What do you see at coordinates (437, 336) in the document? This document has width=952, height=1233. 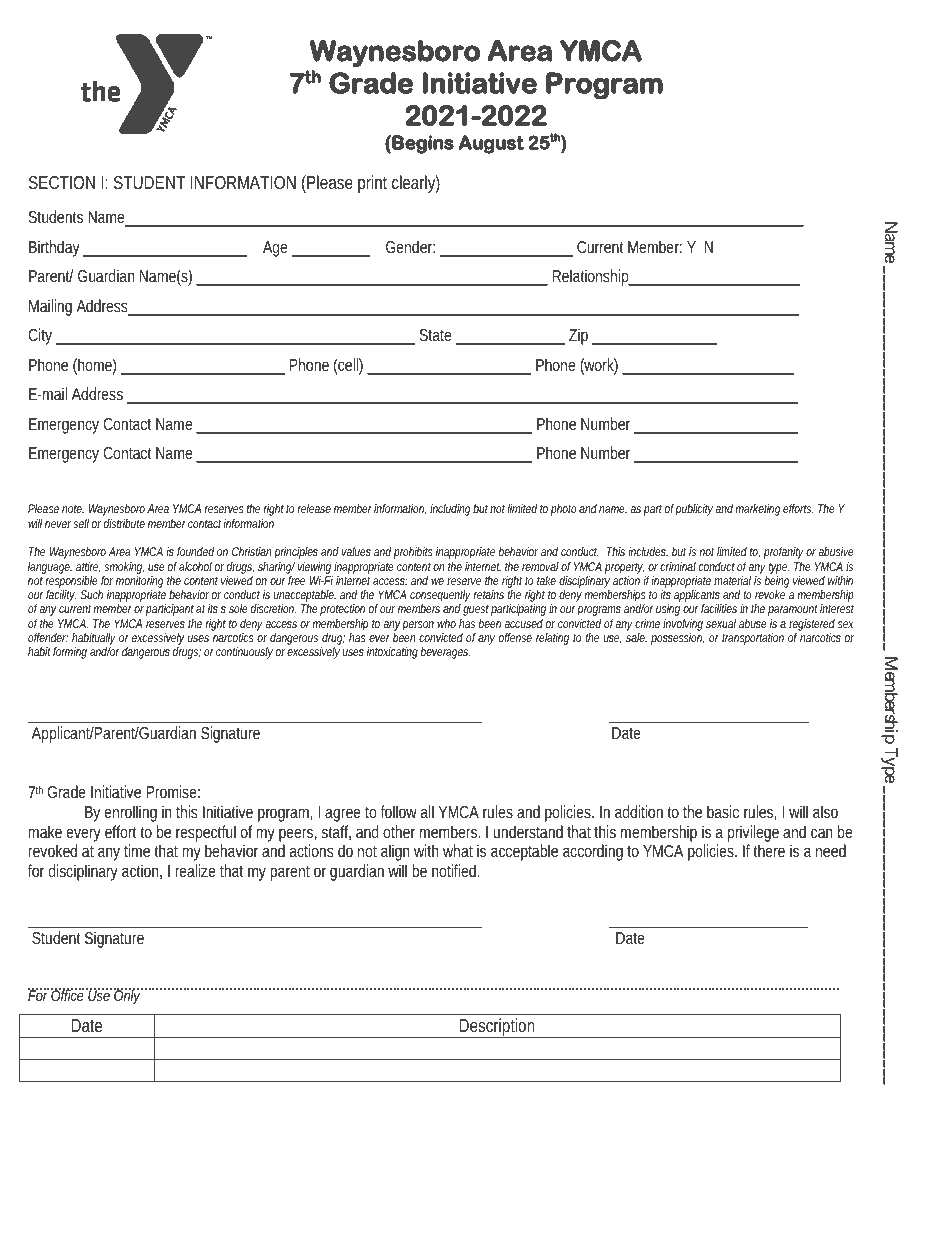 I see `State` at bounding box center [437, 336].
